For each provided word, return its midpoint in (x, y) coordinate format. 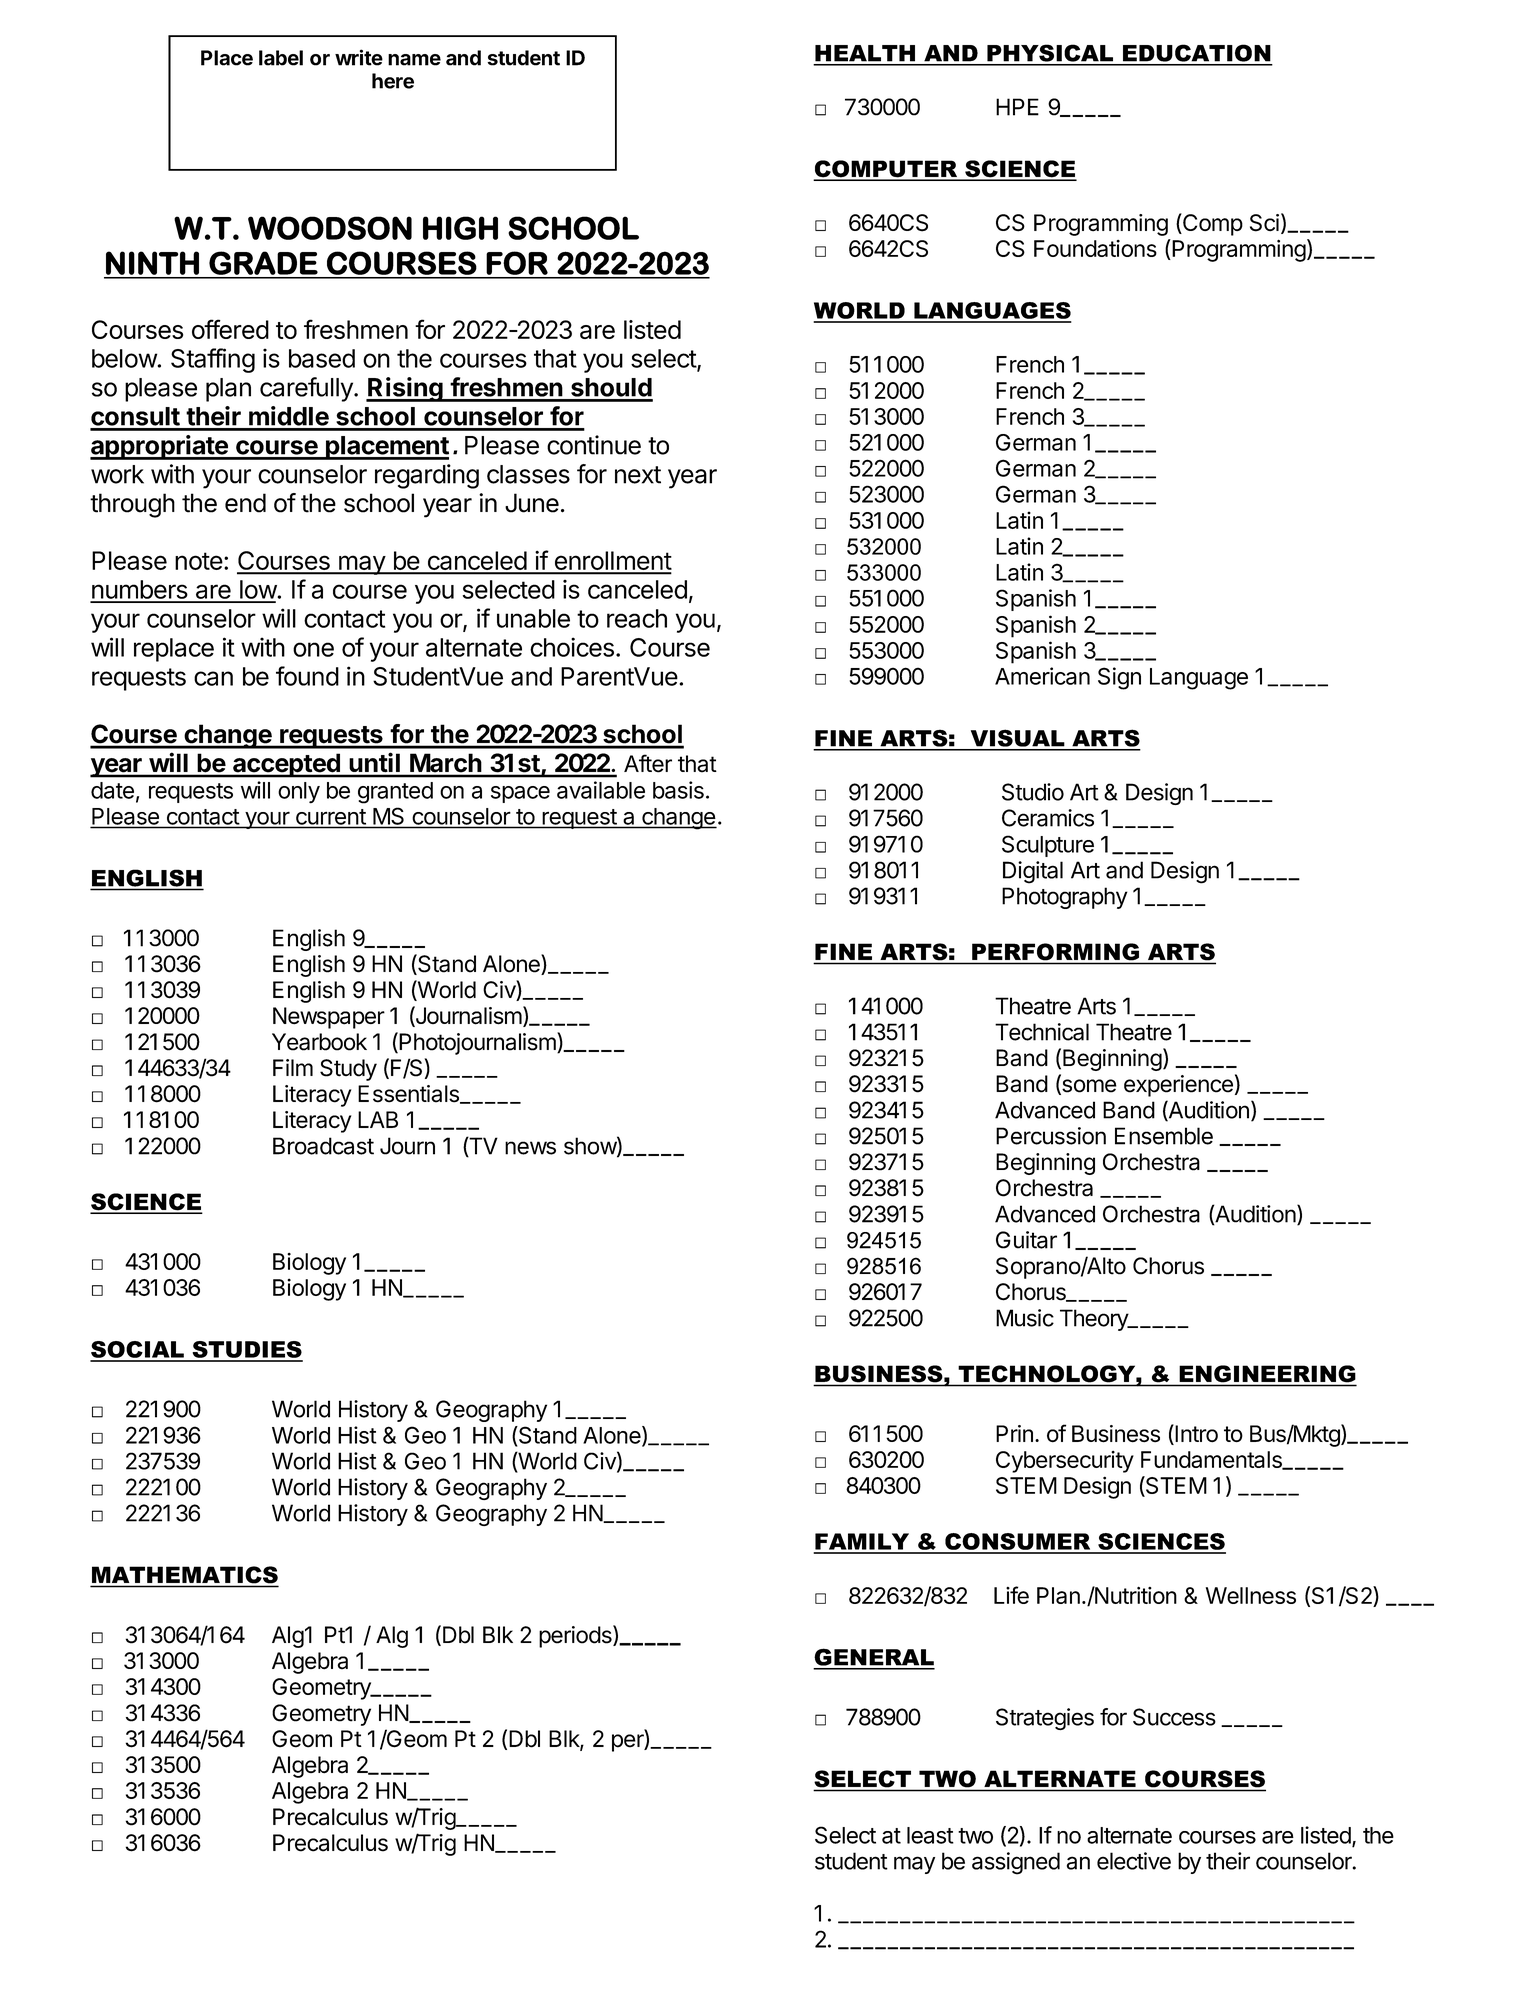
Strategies (1045, 1719)
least (930, 1835)
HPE (1017, 107)
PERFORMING (1055, 951)
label (281, 58)
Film (293, 1067)
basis (678, 790)
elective (1134, 1861)
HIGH (460, 228)
